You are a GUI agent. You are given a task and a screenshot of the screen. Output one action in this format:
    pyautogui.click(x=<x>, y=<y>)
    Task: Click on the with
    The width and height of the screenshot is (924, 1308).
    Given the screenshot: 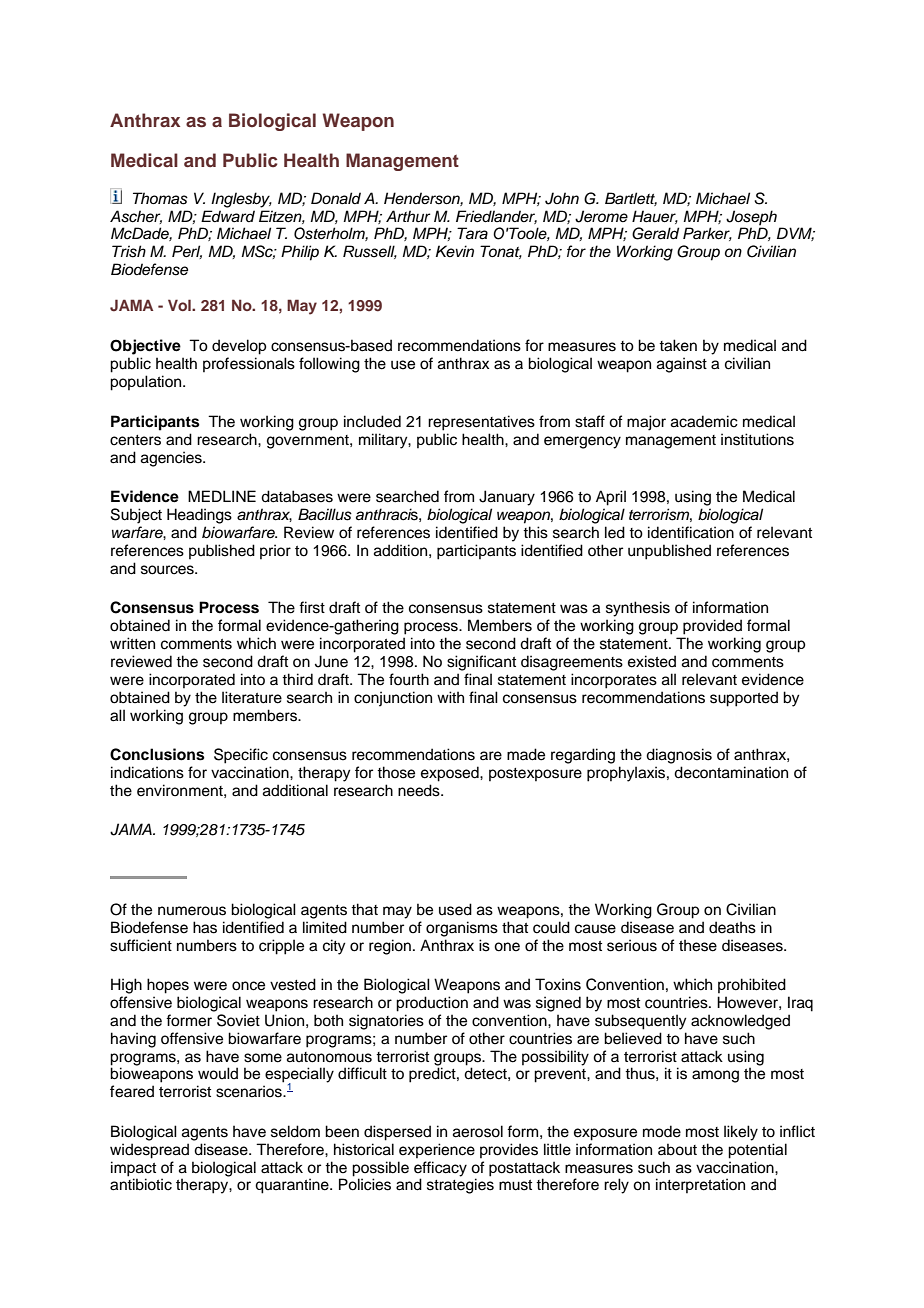 What is the action you would take?
    pyautogui.click(x=450, y=697)
